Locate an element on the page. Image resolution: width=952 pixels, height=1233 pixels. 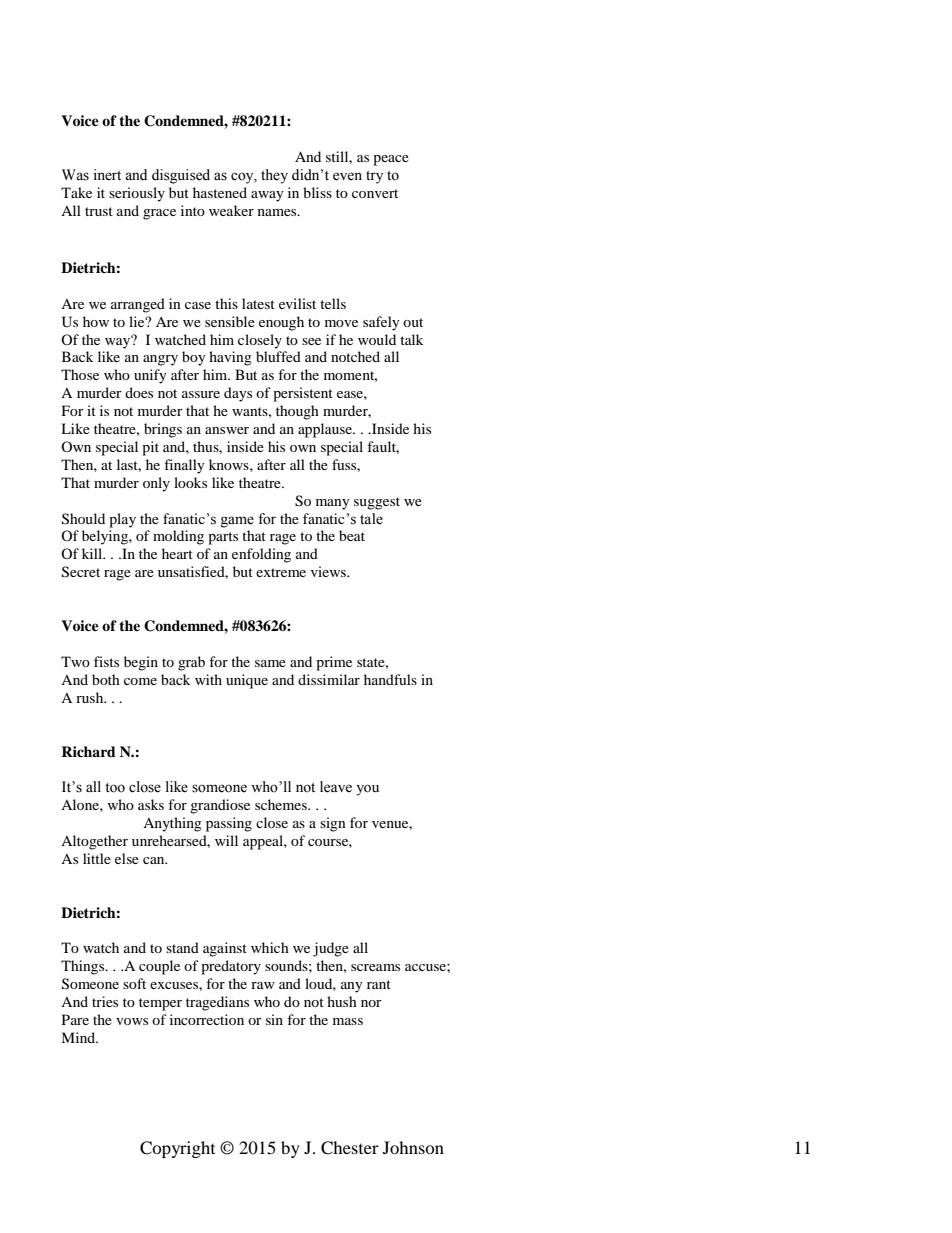
Copyright is located at coordinates (177, 1149).
